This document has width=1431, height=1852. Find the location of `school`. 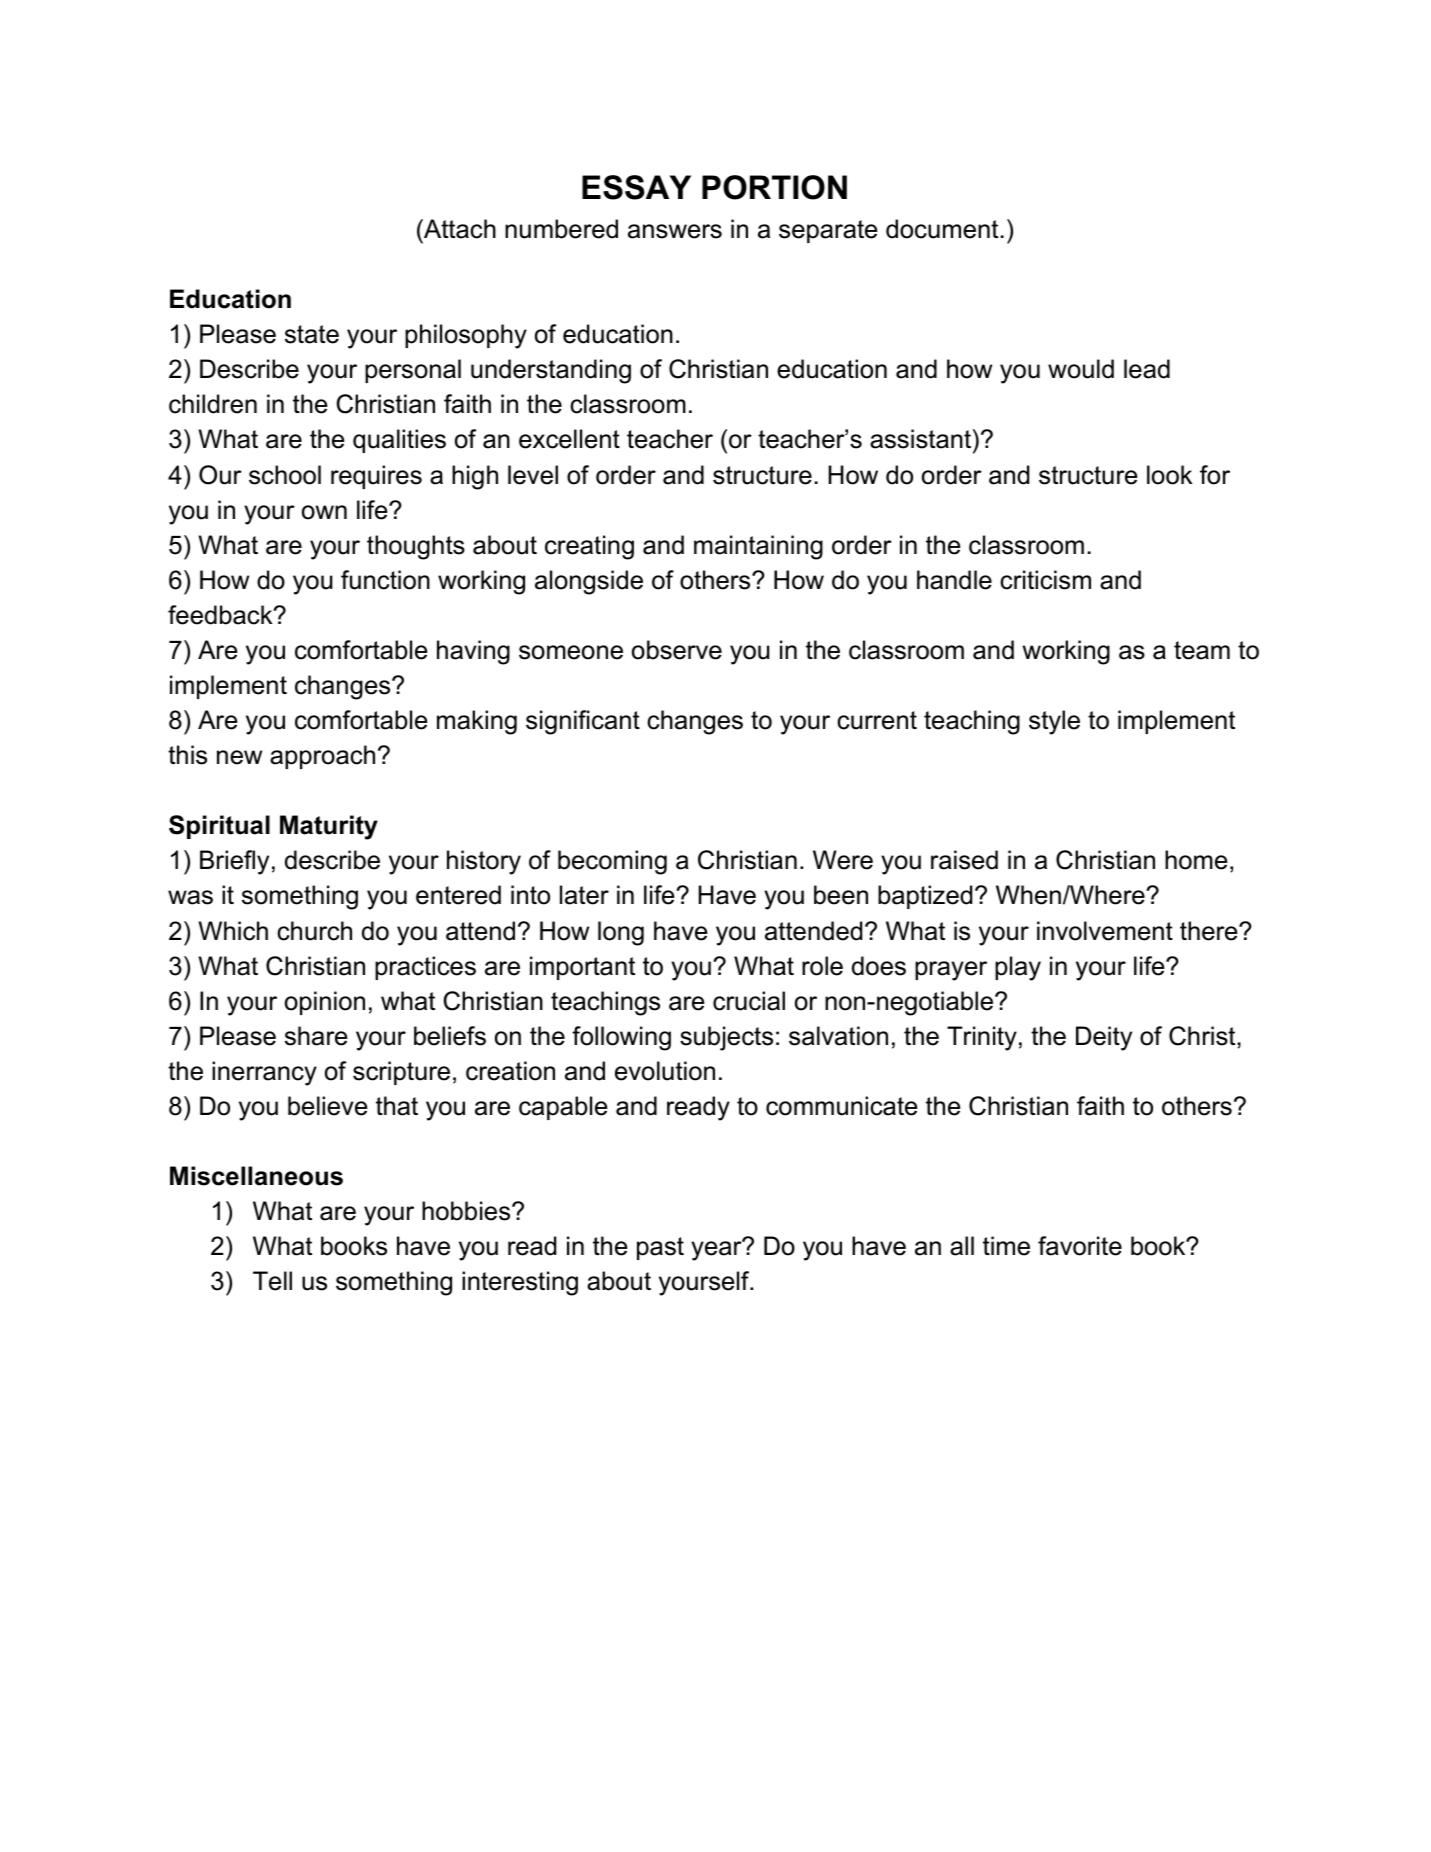

school is located at coordinates (285, 475).
